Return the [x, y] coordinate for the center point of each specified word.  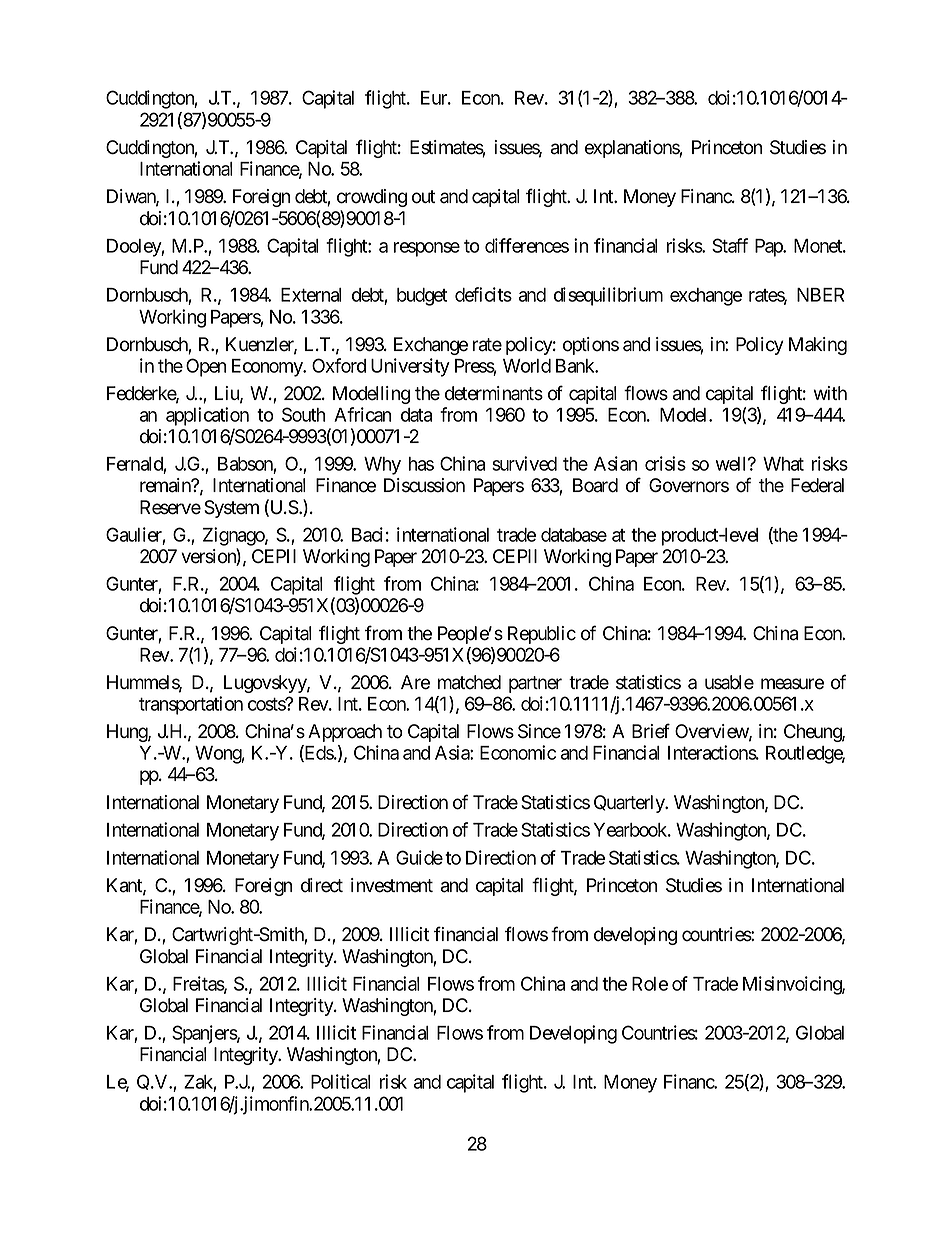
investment [392, 885]
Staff [730, 245]
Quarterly [630, 804]
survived [524, 463]
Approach [345, 733]
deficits [483, 294]
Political [340, 1081]
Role [650, 984]
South [303, 414]
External [311, 295]
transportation [191, 705]
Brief [651, 731]
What [783, 464]
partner [535, 684]
